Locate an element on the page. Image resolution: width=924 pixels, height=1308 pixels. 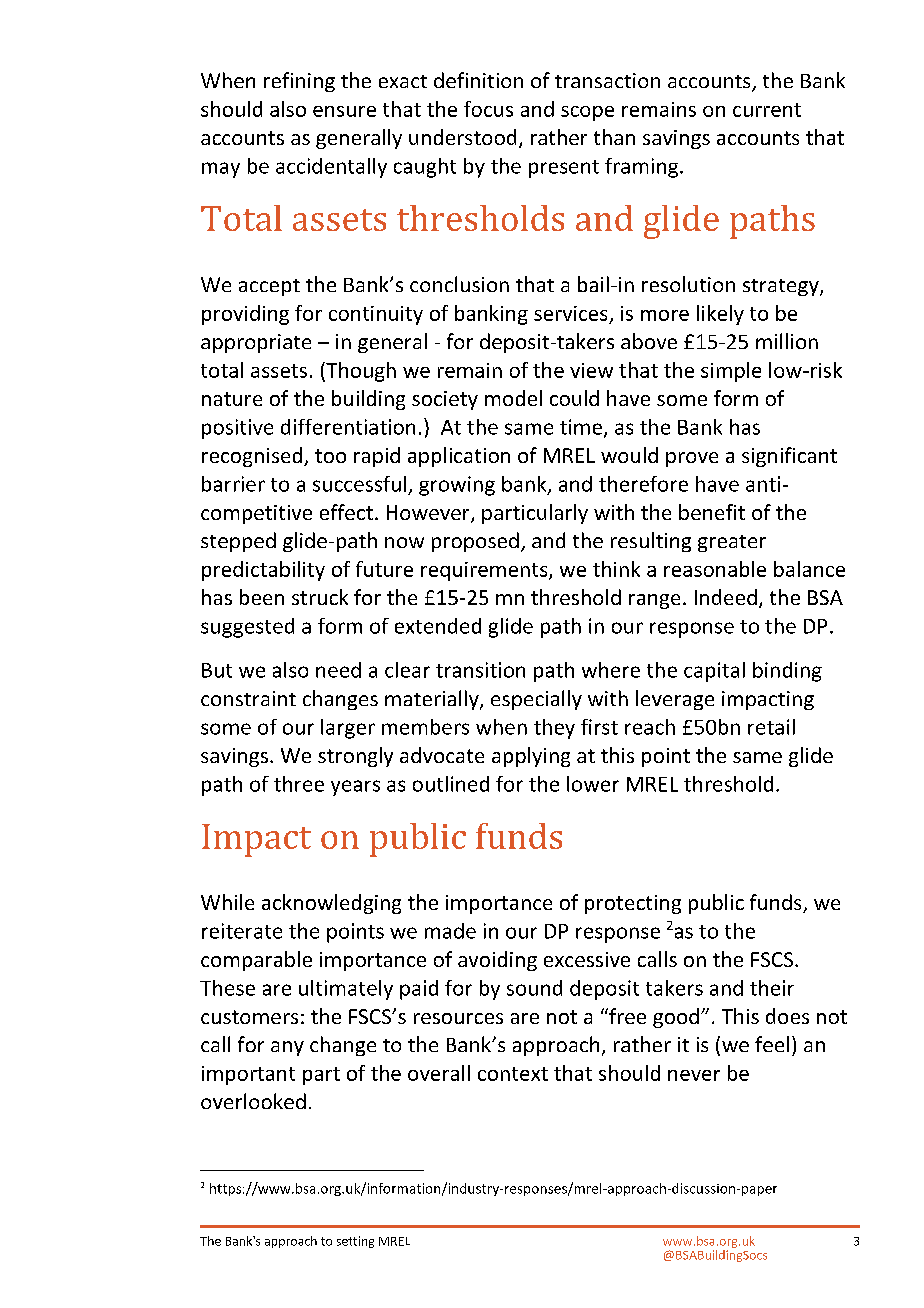
three is located at coordinates (299, 784).
